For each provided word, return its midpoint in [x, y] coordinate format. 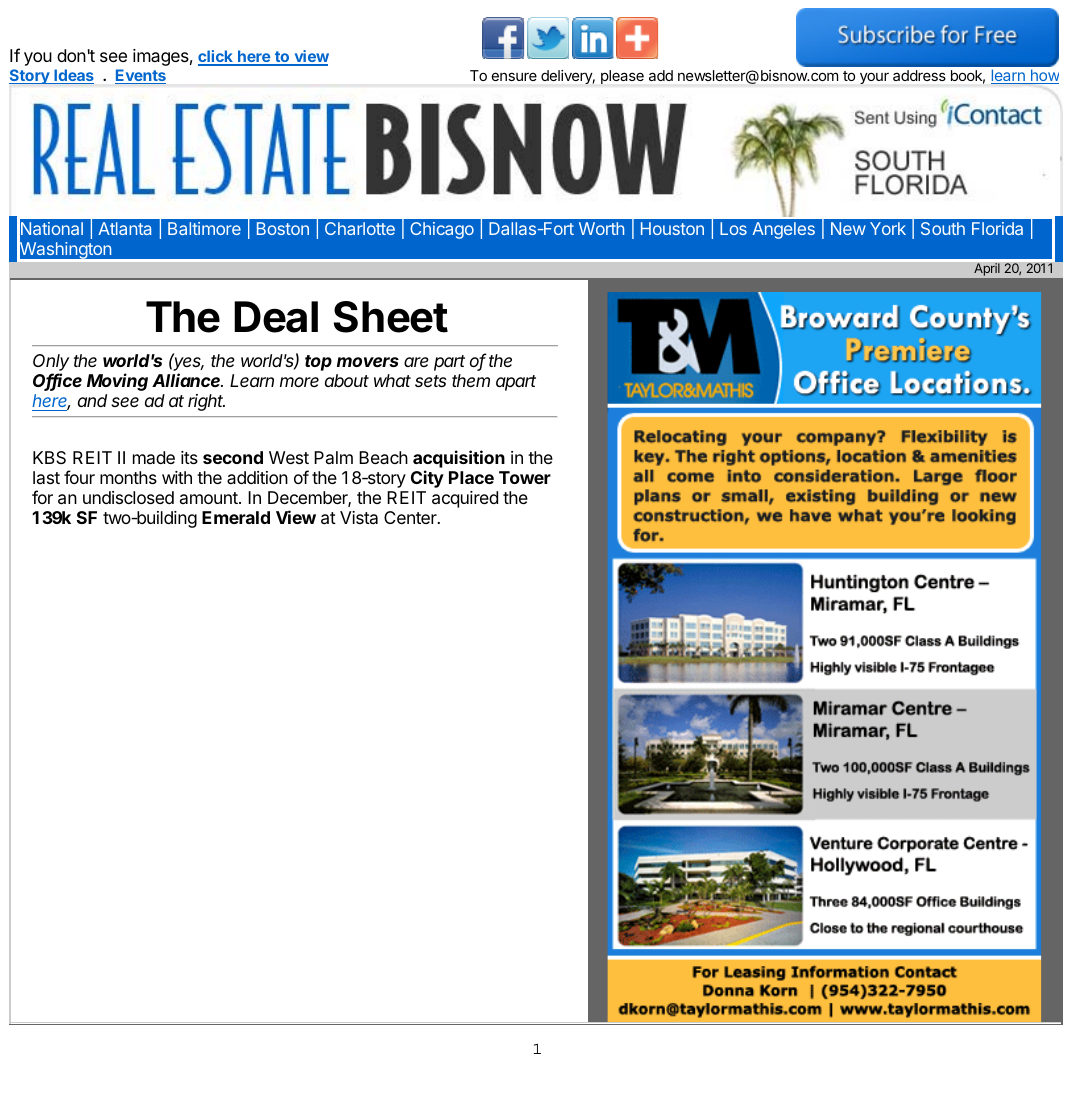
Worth [601, 228]
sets [431, 381]
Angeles [783, 230]
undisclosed [128, 497]
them [471, 380]
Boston [283, 228]
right [206, 402]
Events [140, 77]
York [888, 228]
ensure [514, 77]
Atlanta [124, 228]
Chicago [442, 230]
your [874, 78]
